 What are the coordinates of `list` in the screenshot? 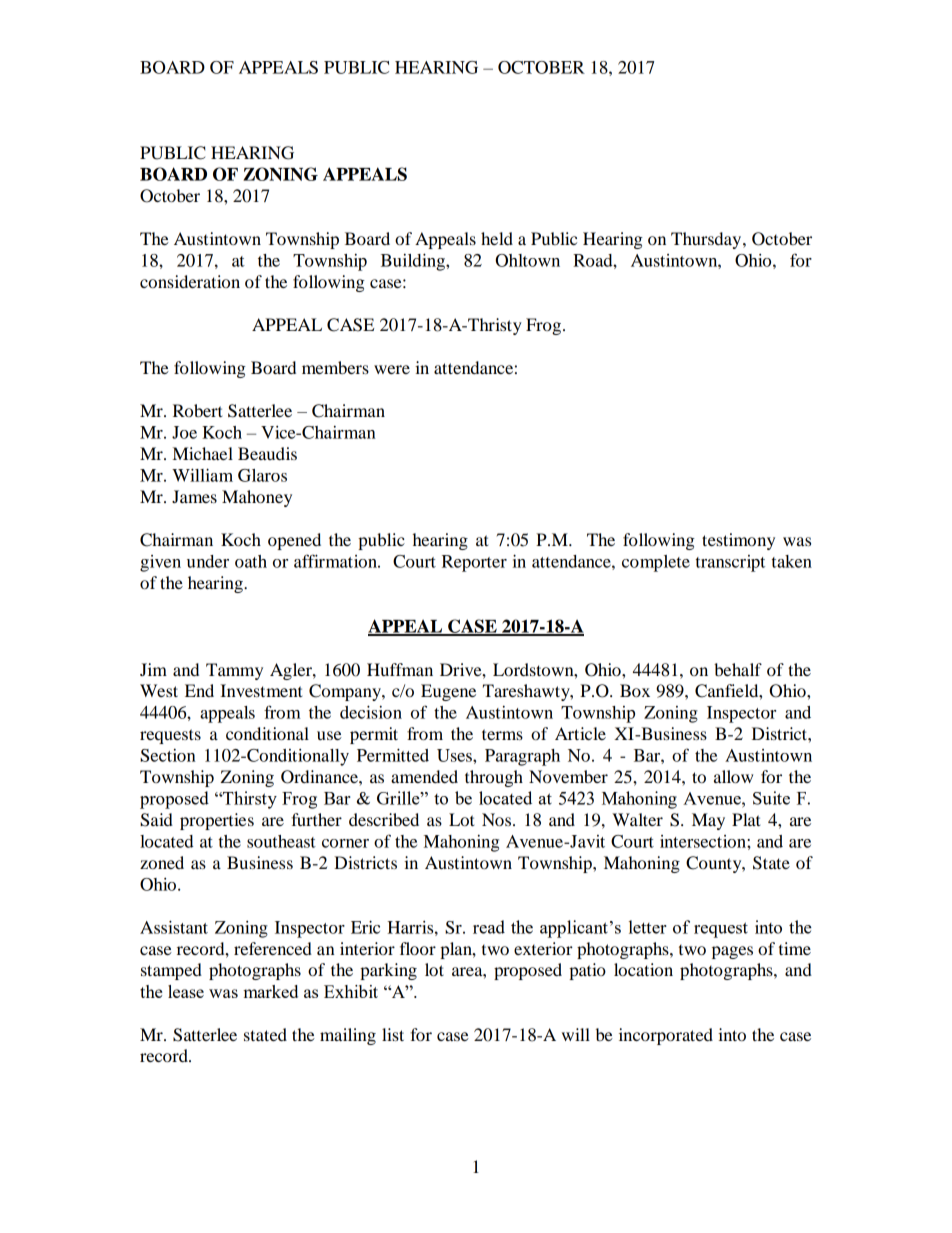 It's located at (393, 1034).
